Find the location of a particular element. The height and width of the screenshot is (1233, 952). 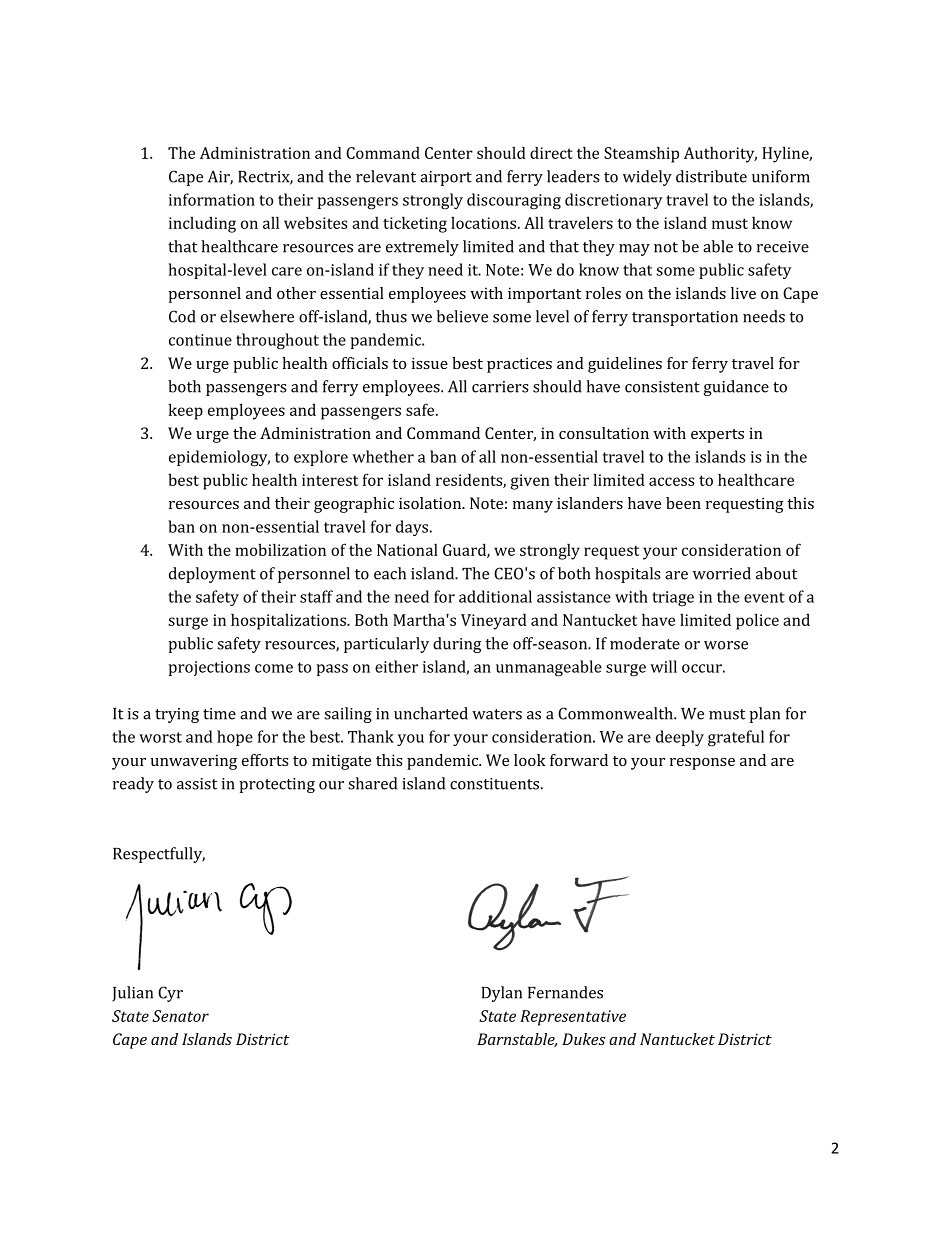

airport is located at coordinates (446, 178).
